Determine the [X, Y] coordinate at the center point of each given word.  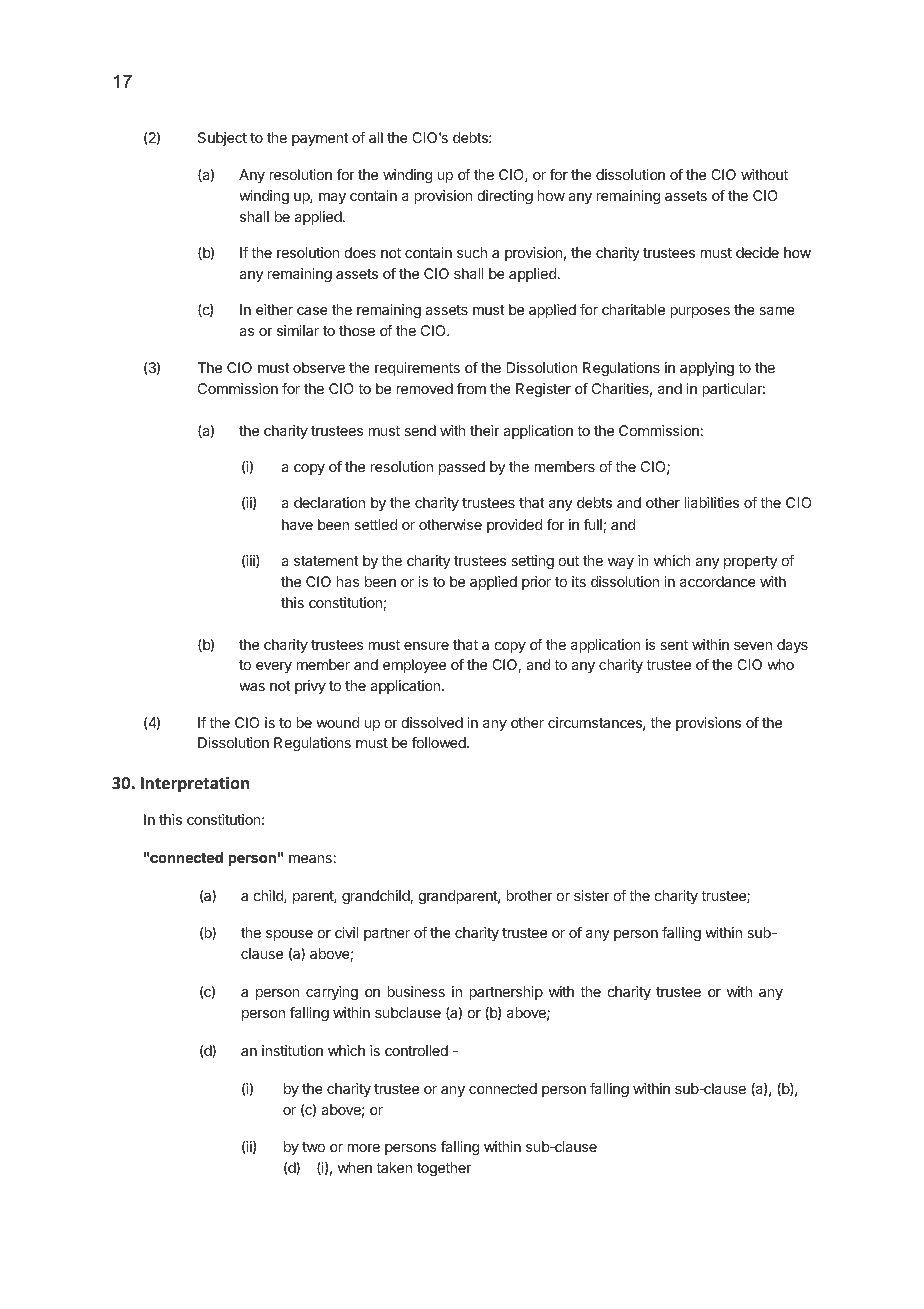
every [274, 667]
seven [753, 646]
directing [505, 197]
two [313, 1147]
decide [757, 252]
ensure [426, 646]
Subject [222, 139]
